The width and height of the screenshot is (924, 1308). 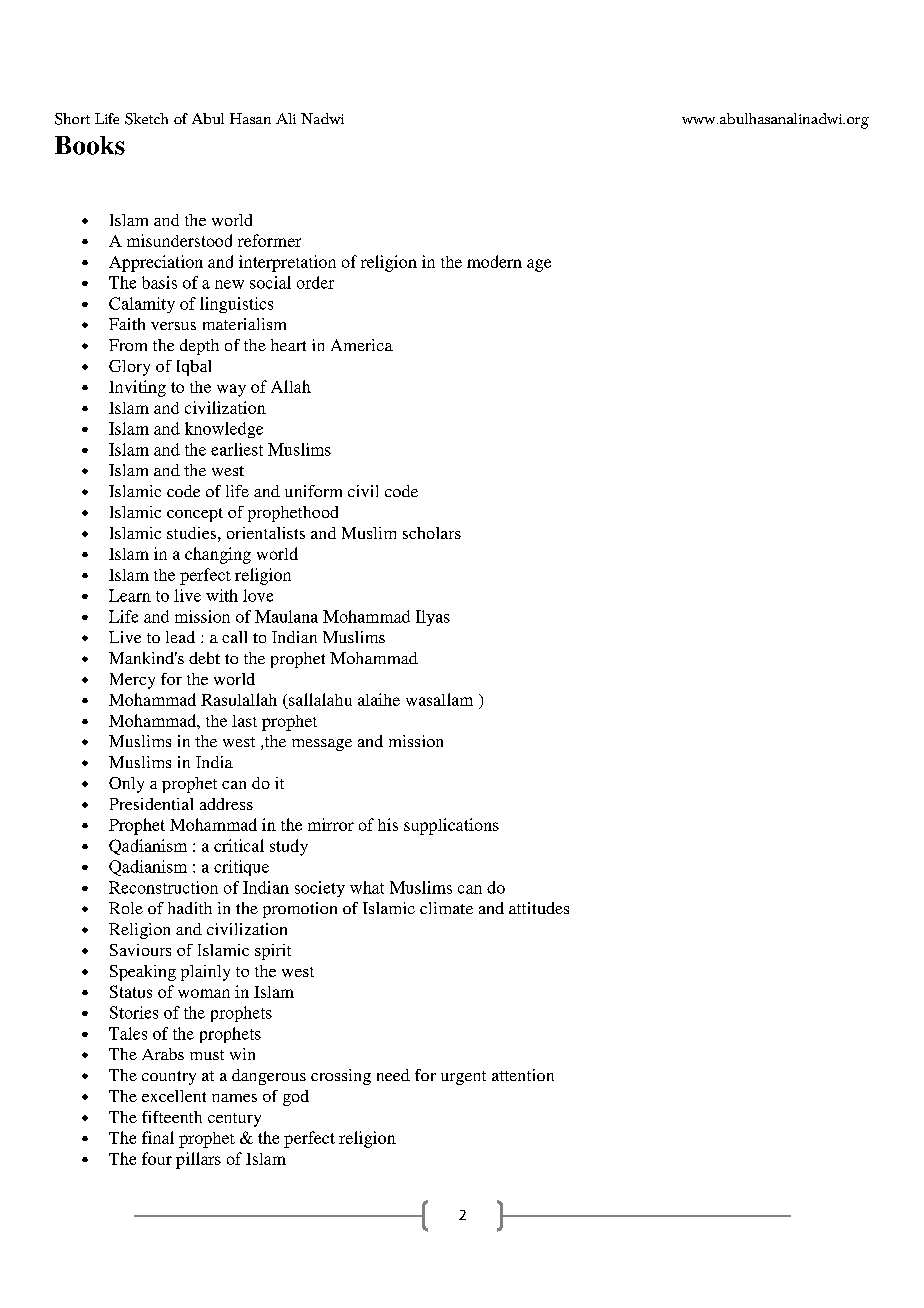 What do you see at coordinates (286, 616) in the screenshot?
I see `Maulana` at bounding box center [286, 616].
